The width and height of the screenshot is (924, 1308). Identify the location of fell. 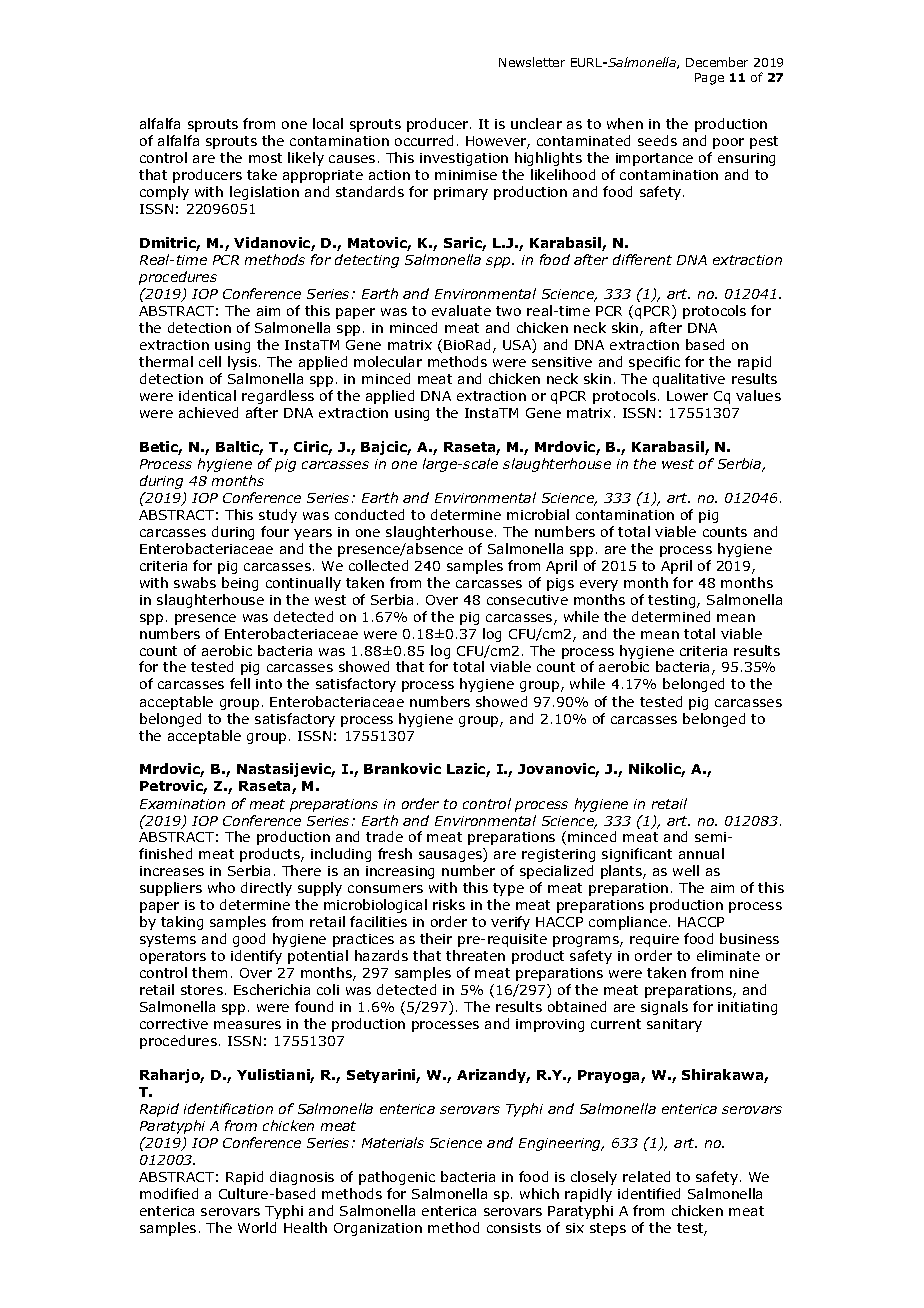
(240, 683).
